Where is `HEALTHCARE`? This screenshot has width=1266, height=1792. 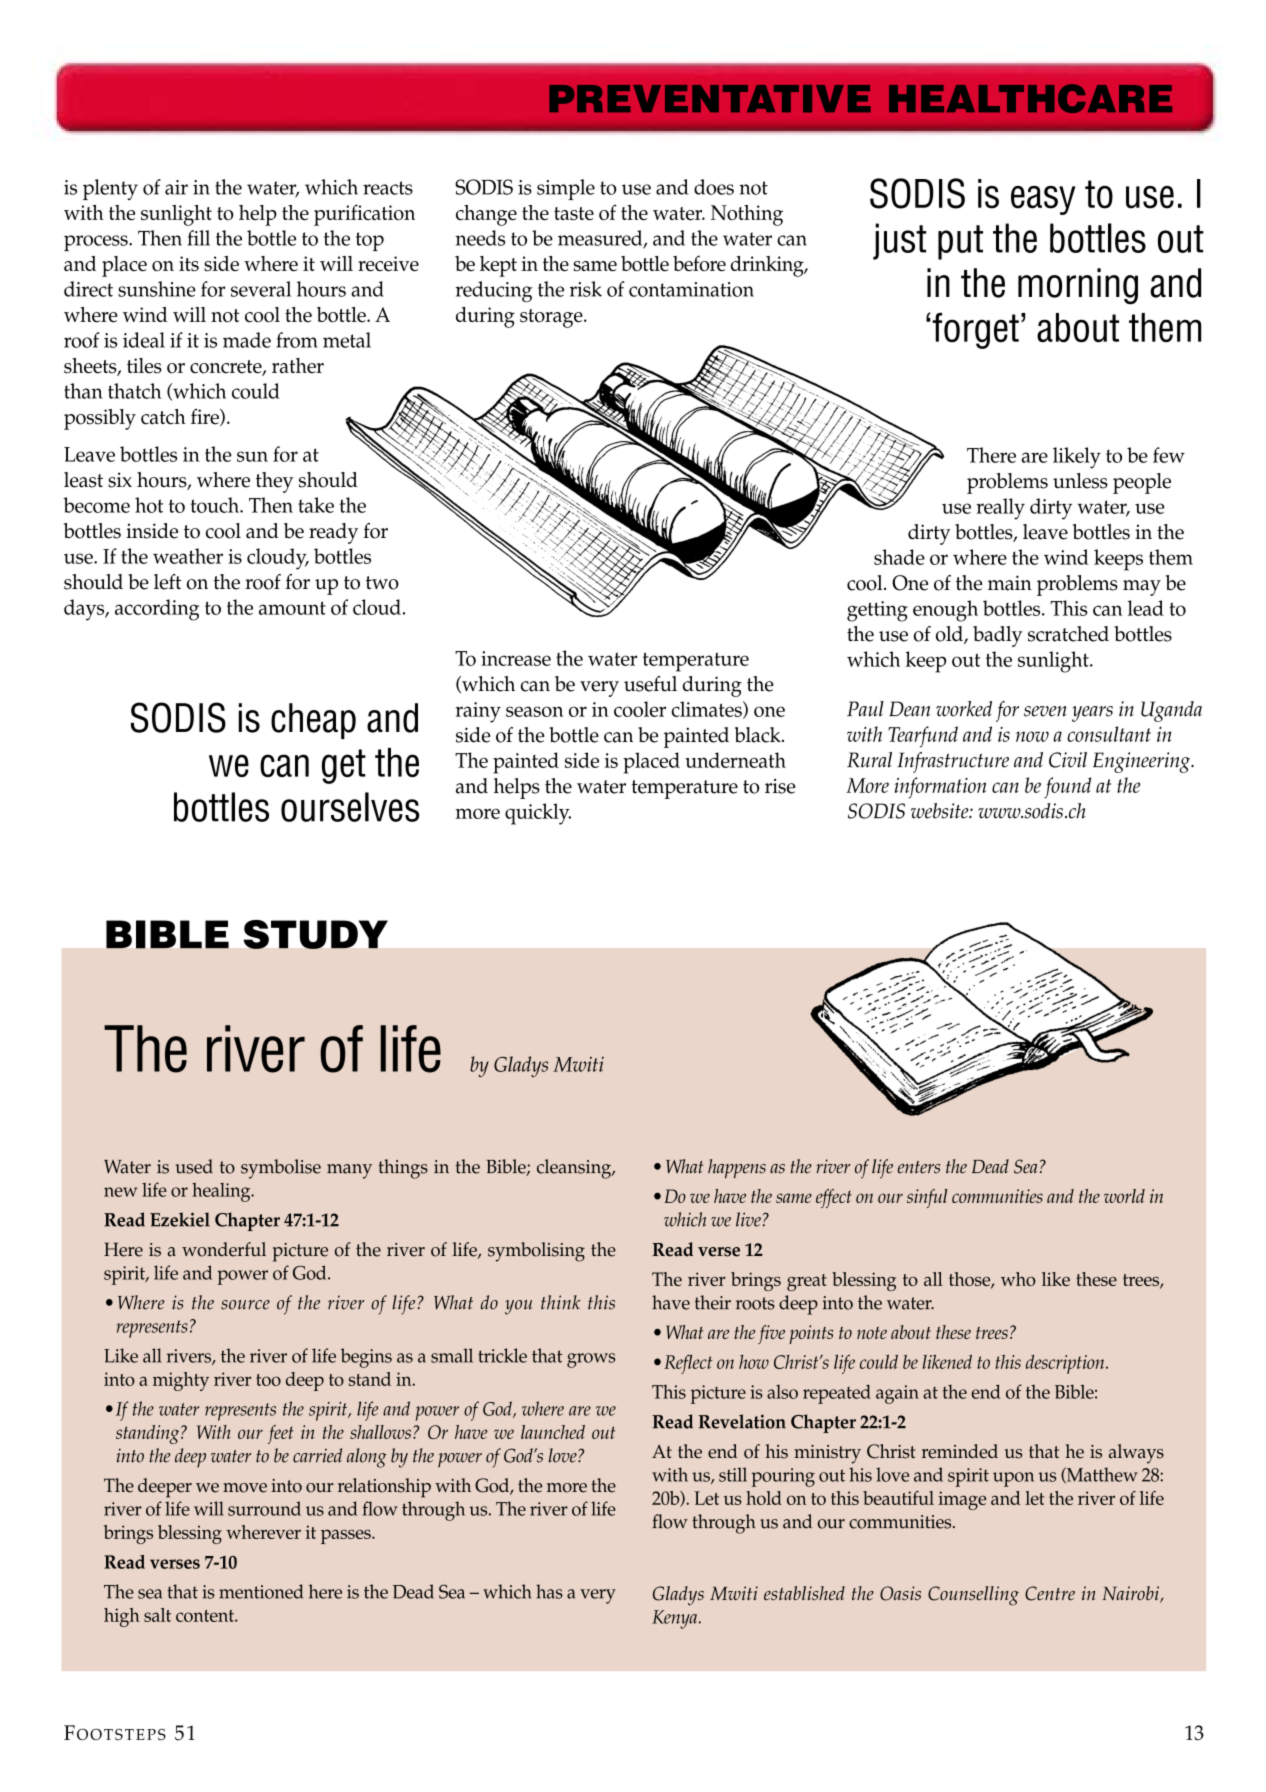
HEALTHCARE is located at coordinates (1030, 98).
